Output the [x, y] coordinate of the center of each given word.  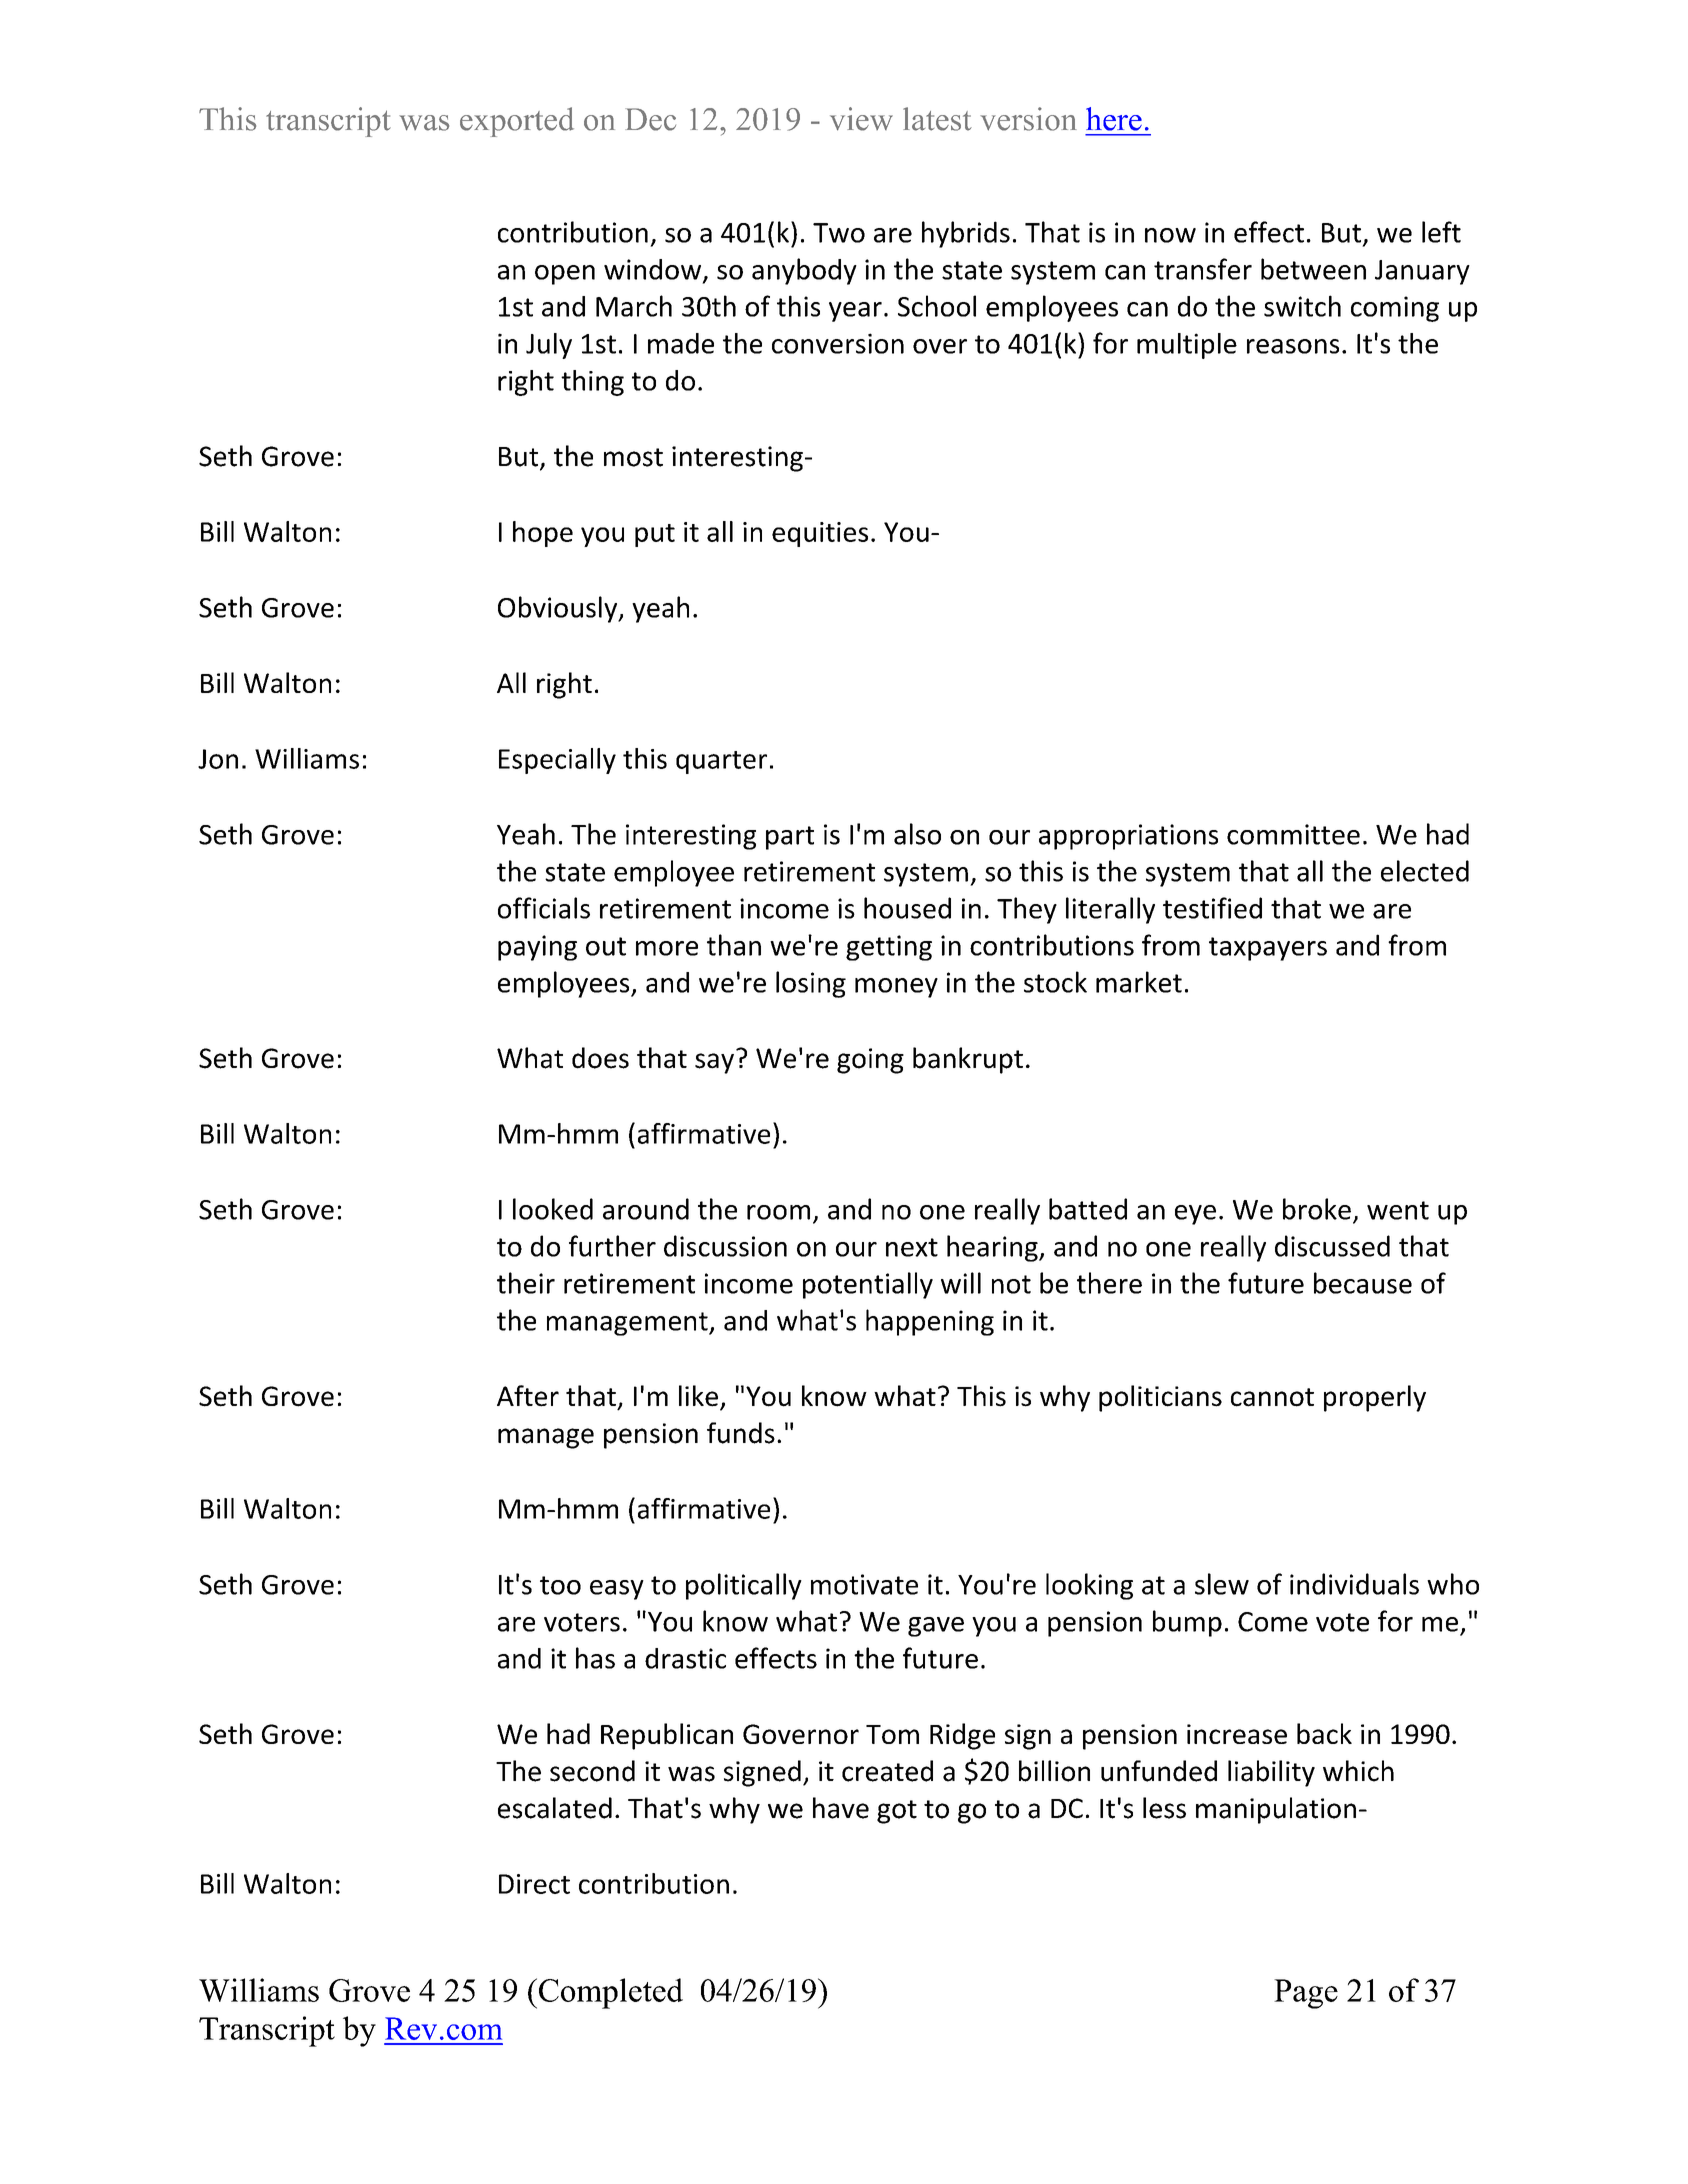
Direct [534, 1884]
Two [839, 233]
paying [537, 948]
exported [517, 122]
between [1313, 269]
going [870, 1061]
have [841, 1808]
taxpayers [1268, 949]
